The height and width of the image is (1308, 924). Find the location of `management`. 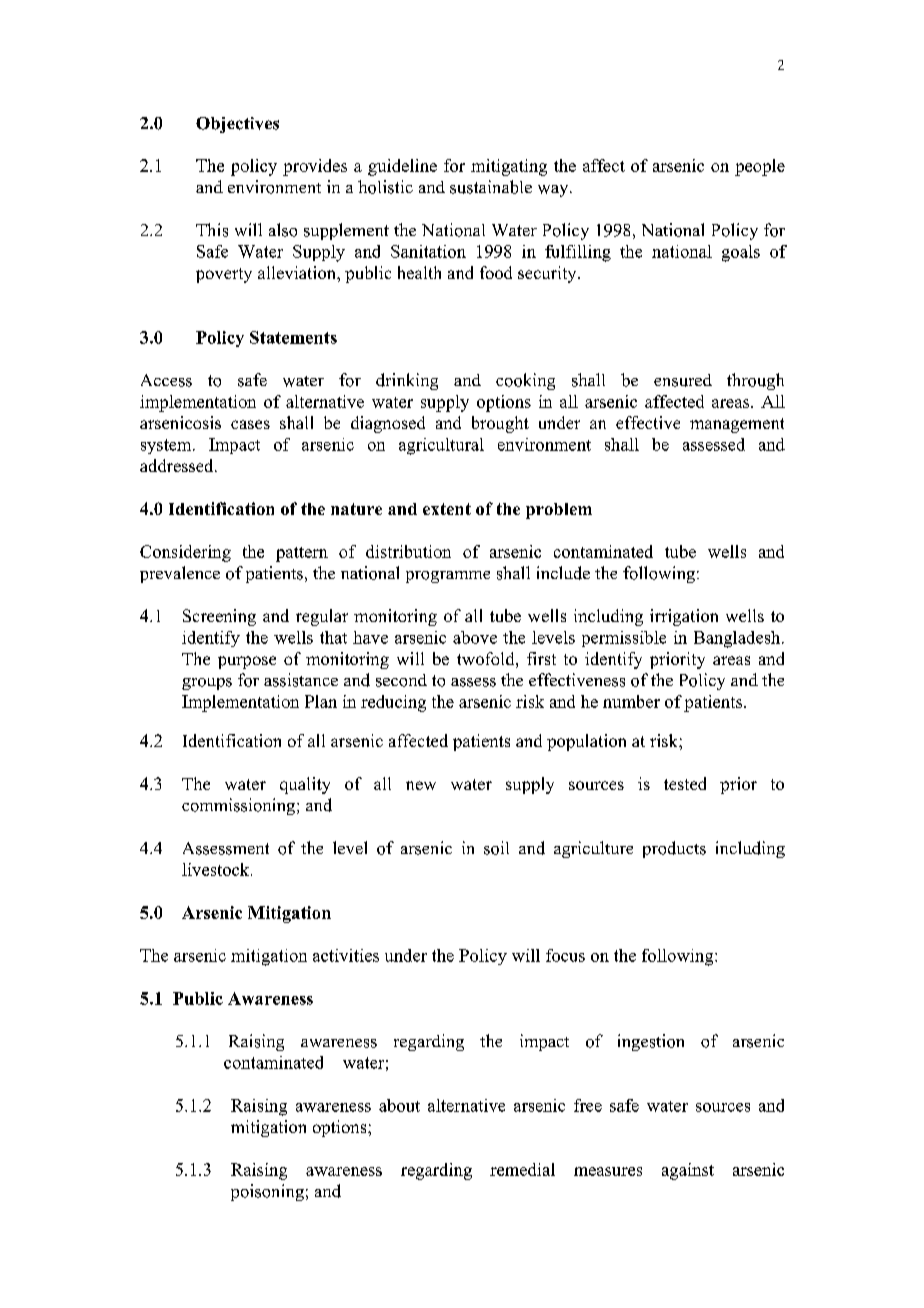

management is located at coordinates (737, 425).
